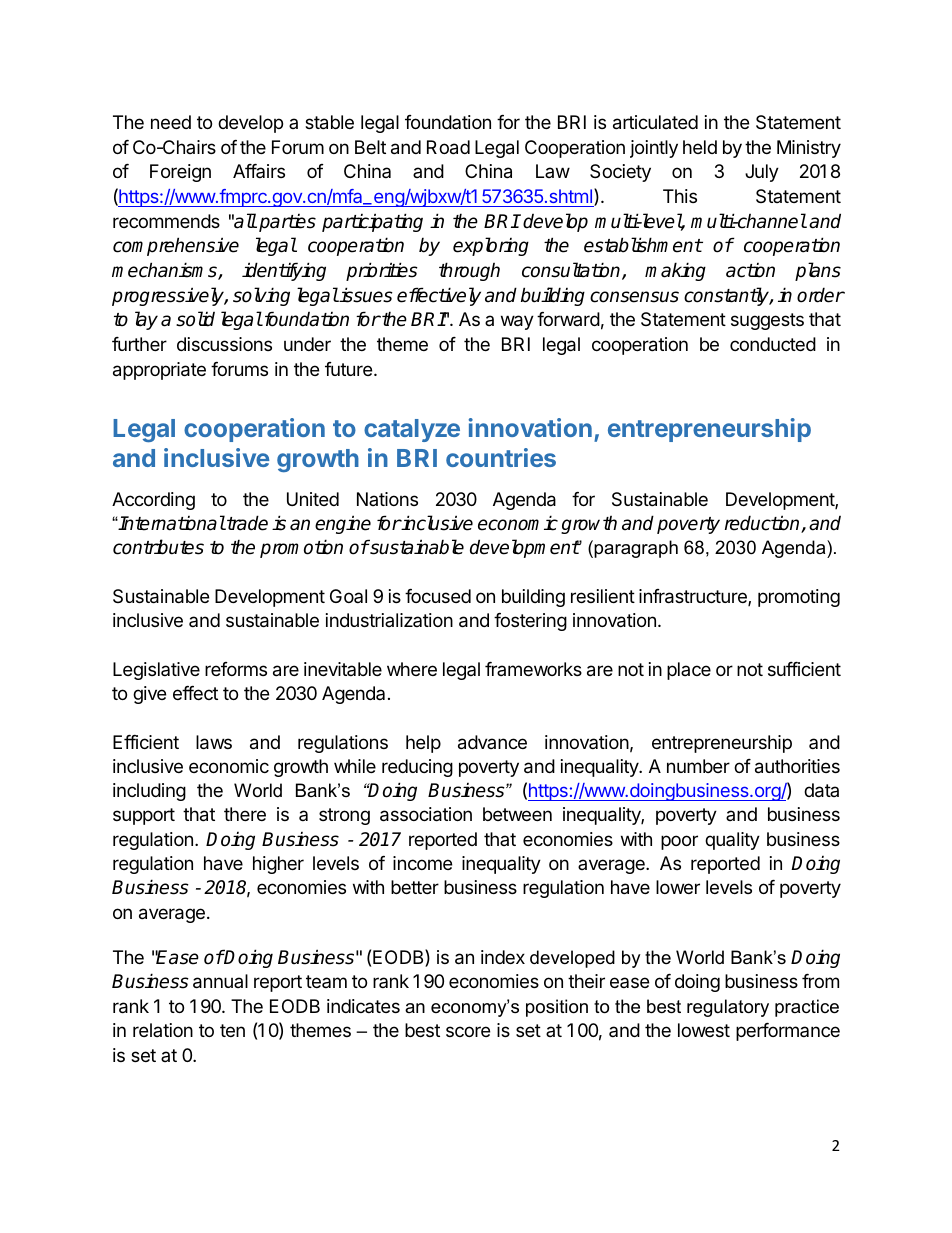 Image resolution: width=952 pixels, height=1233 pixels. Describe the element at coordinates (158, 547) in the document. I see `contributes` at that location.
